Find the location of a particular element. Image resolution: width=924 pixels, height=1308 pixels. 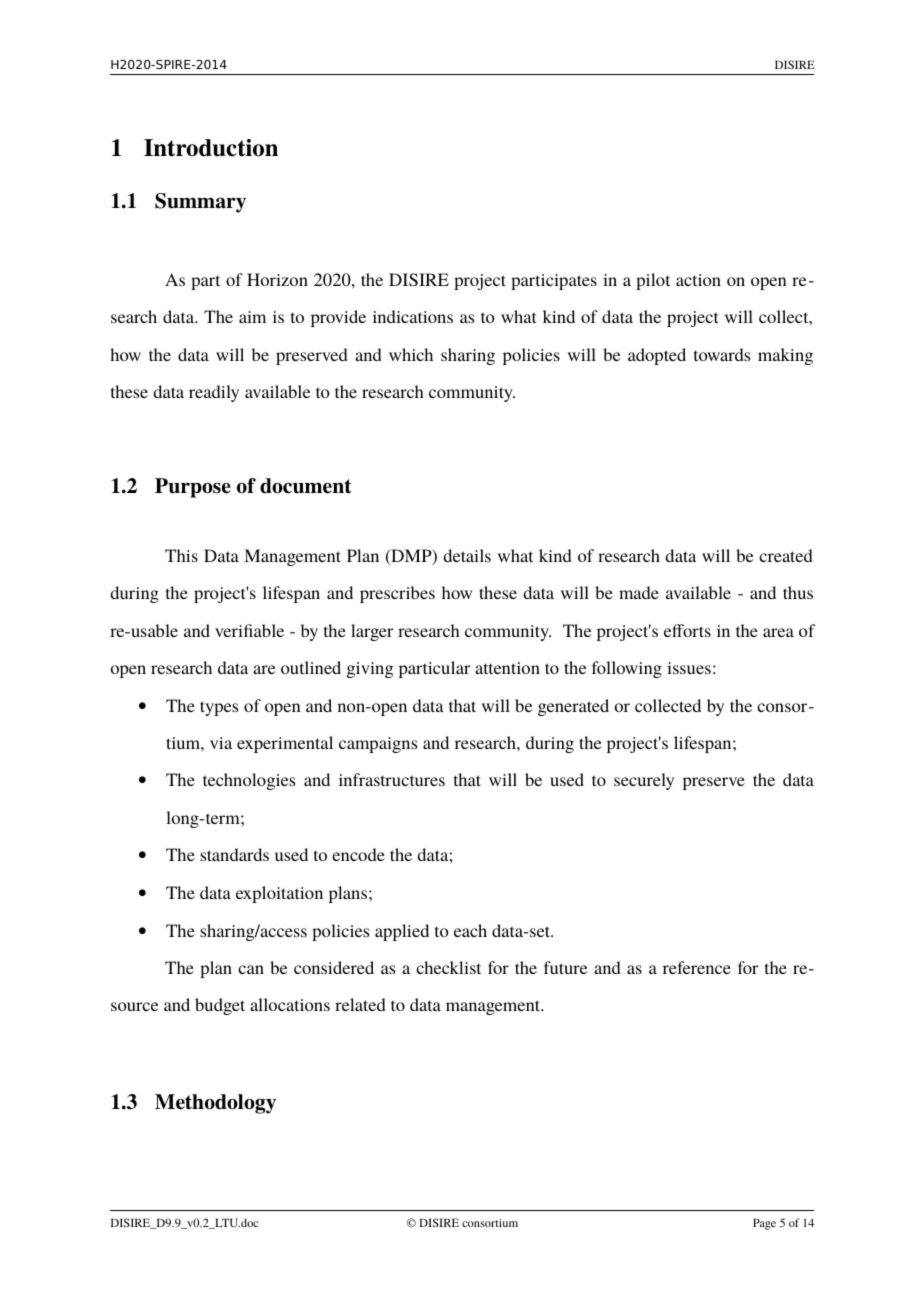

Page is located at coordinates (764, 1224).
